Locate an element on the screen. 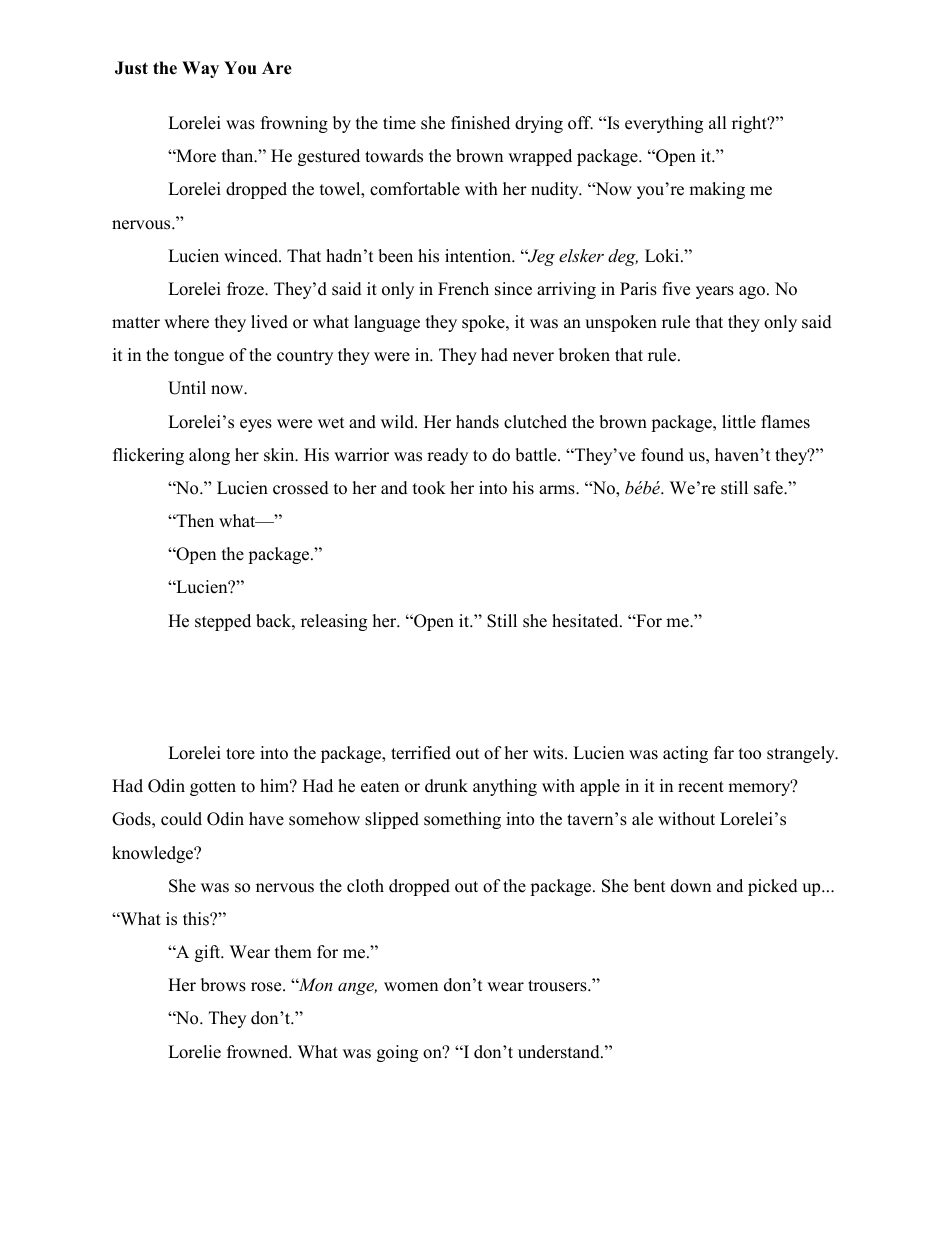 The image size is (952, 1233). Way is located at coordinates (200, 69).
